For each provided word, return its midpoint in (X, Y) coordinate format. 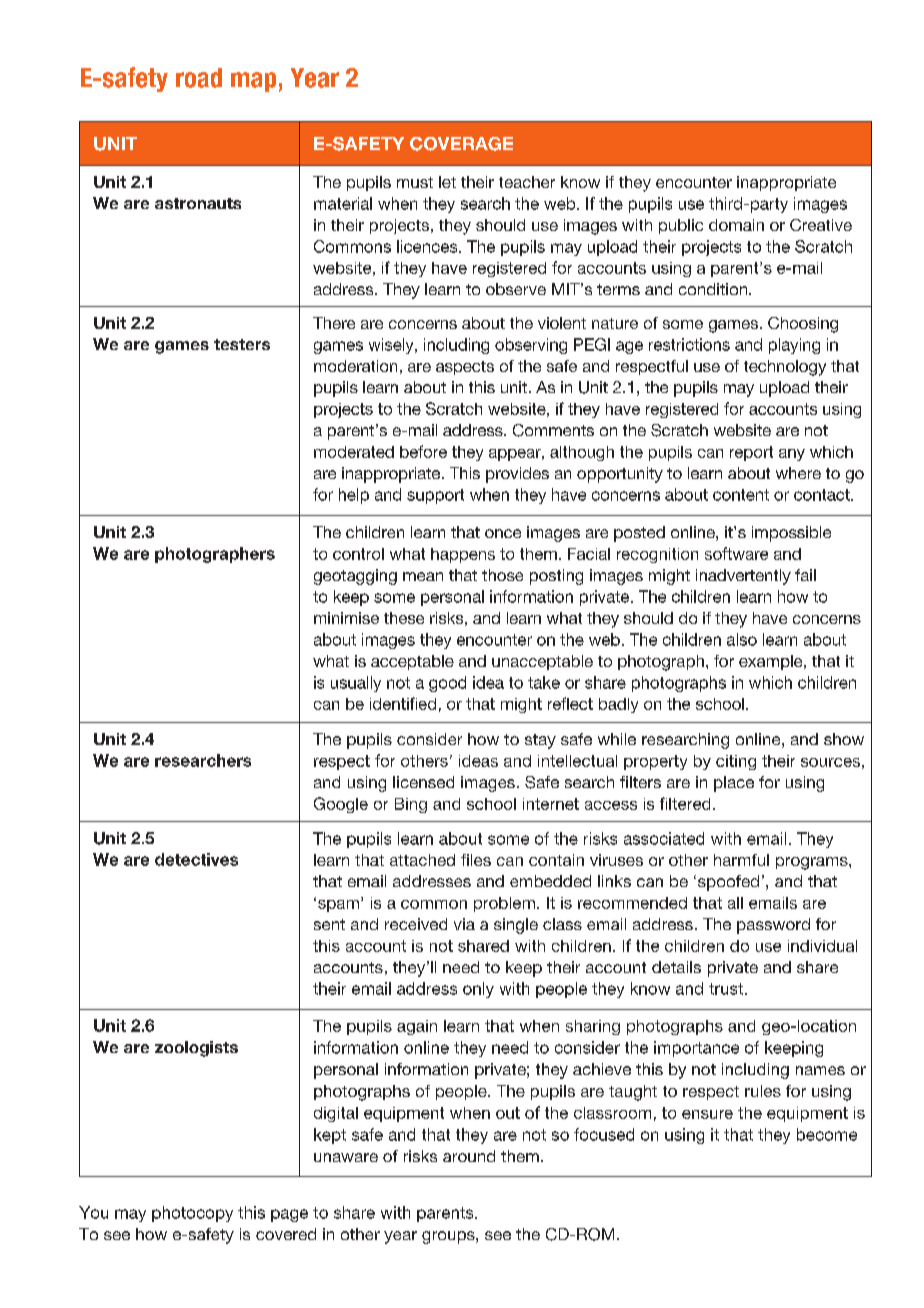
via (464, 924)
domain (736, 225)
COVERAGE (461, 144)
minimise (346, 618)
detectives (196, 859)
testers (242, 344)
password (773, 926)
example (772, 662)
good (447, 684)
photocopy (192, 1214)
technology (785, 368)
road (199, 78)
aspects (465, 368)
